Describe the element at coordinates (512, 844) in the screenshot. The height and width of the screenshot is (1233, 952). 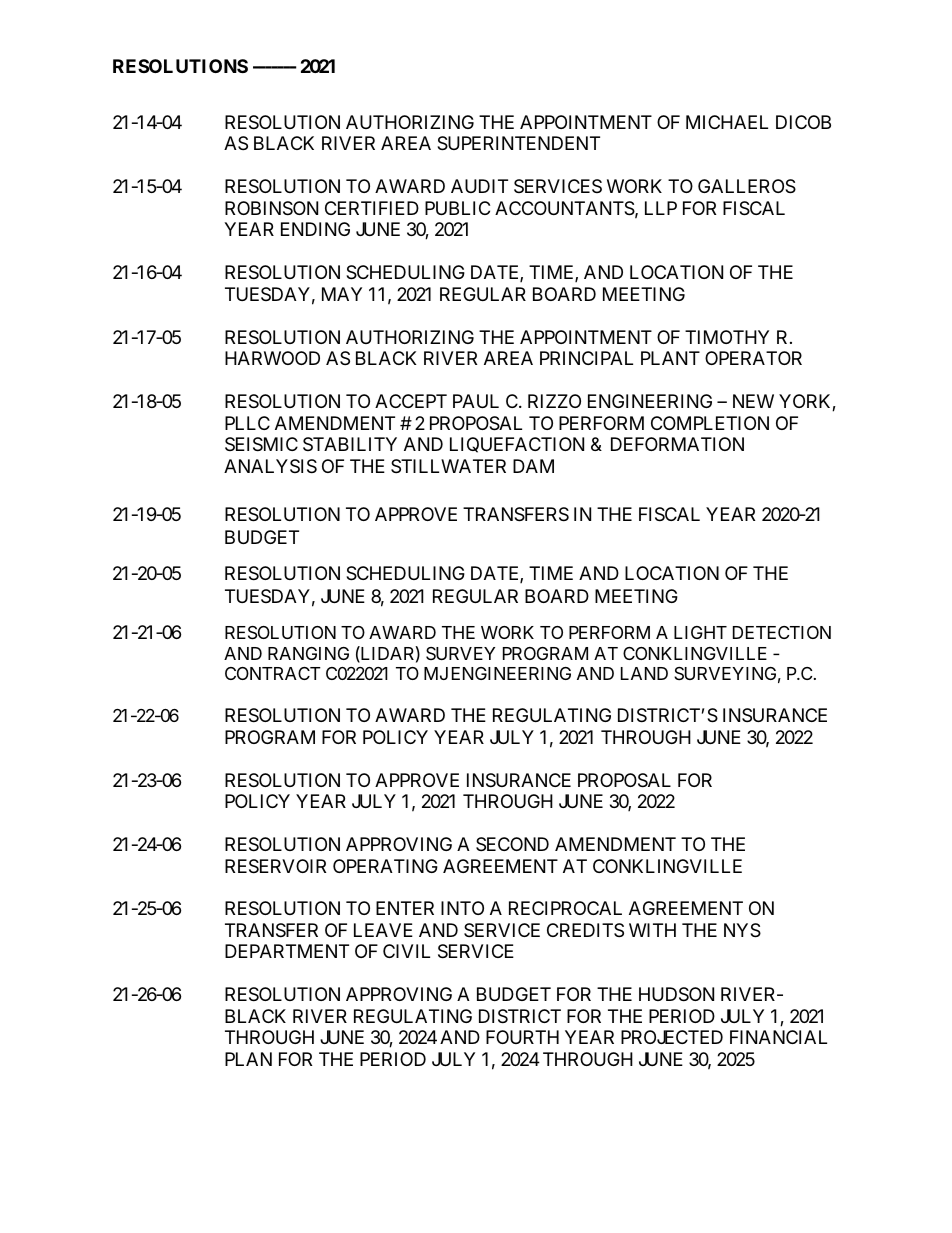
I see `SECOND` at that location.
